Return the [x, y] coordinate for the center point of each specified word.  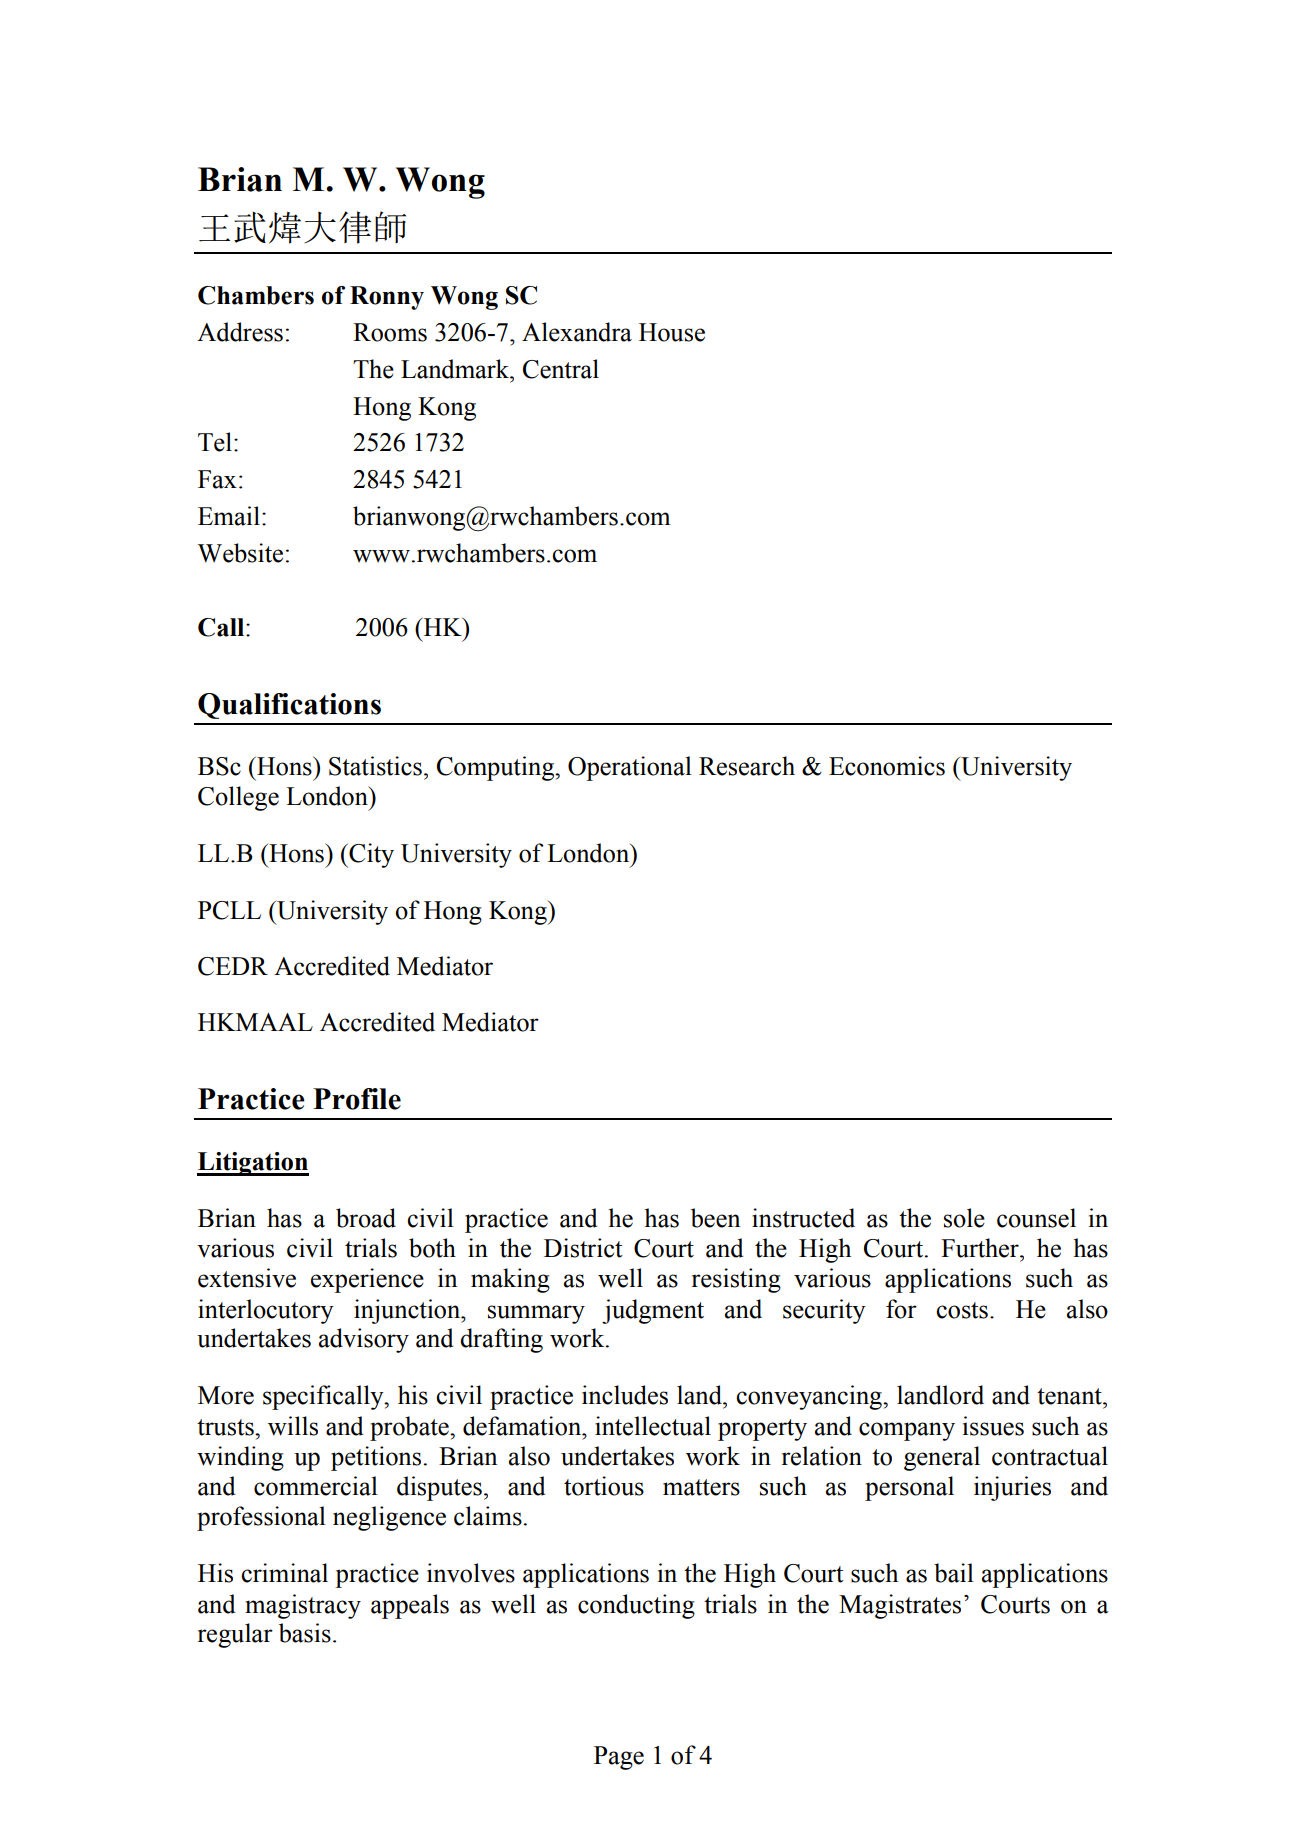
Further [981, 1248]
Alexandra [577, 332]
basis [305, 1633]
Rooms [390, 332]
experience [367, 1280]
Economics [887, 766]
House [672, 332]
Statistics [375, 766]
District [583, 1248]
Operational [630, 768]
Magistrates [900, 1606]
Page [619, 1758]
